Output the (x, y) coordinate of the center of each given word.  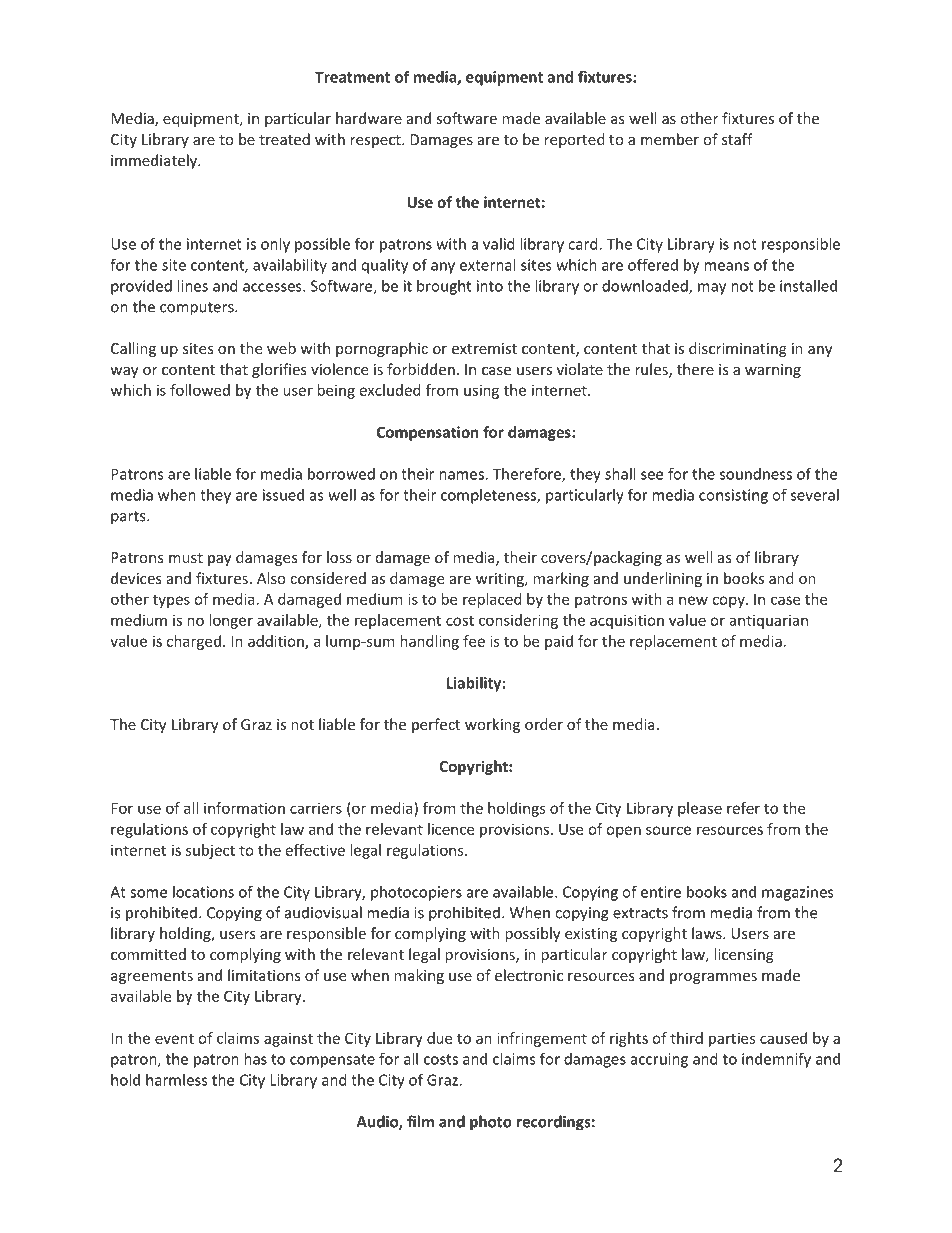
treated (284, 139)
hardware (369, 118)
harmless (177, 1080)
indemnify (776, 1060)
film (420, 1121)
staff (737, 139)
